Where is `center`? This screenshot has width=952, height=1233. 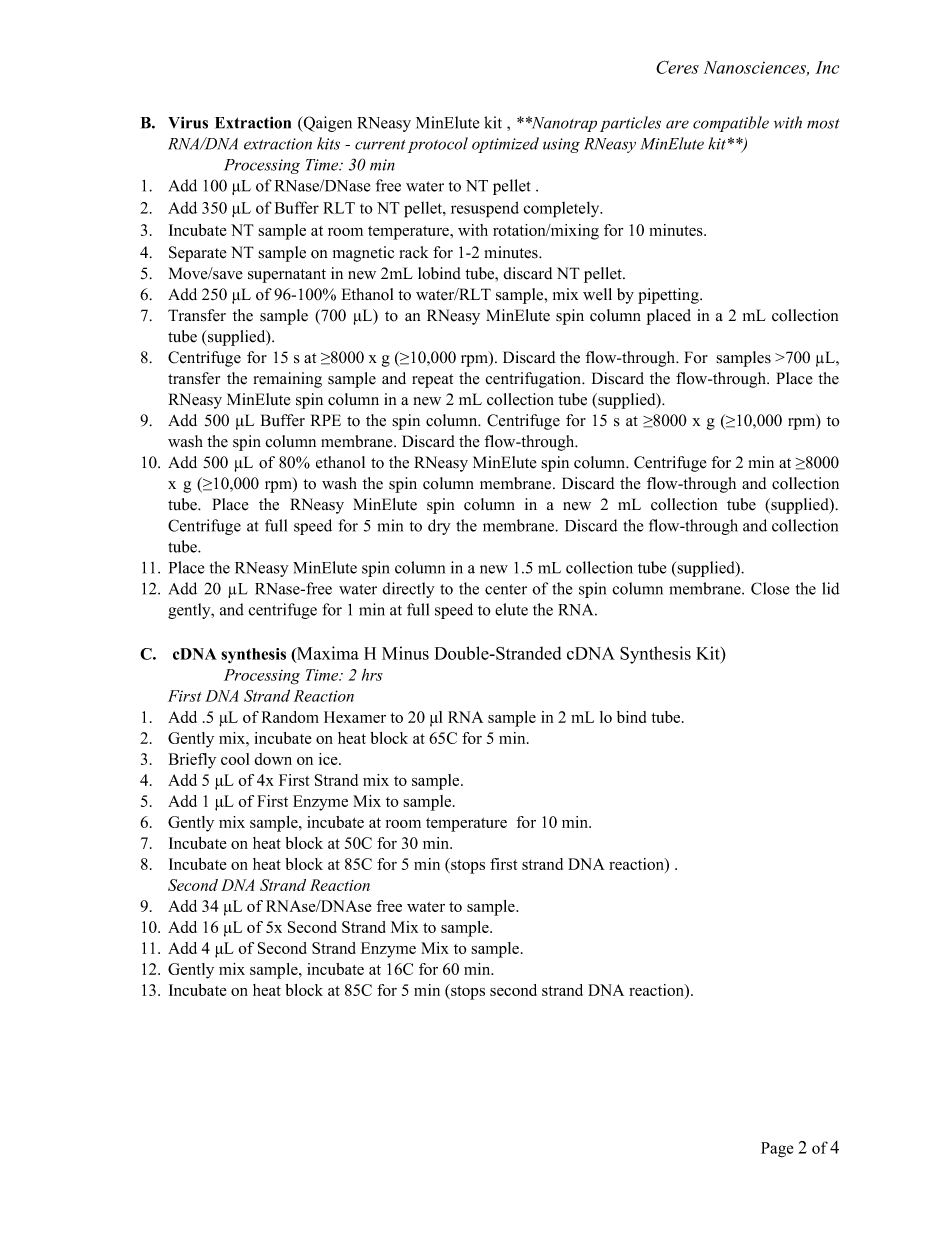
center is located at coordinates (506, 589).
